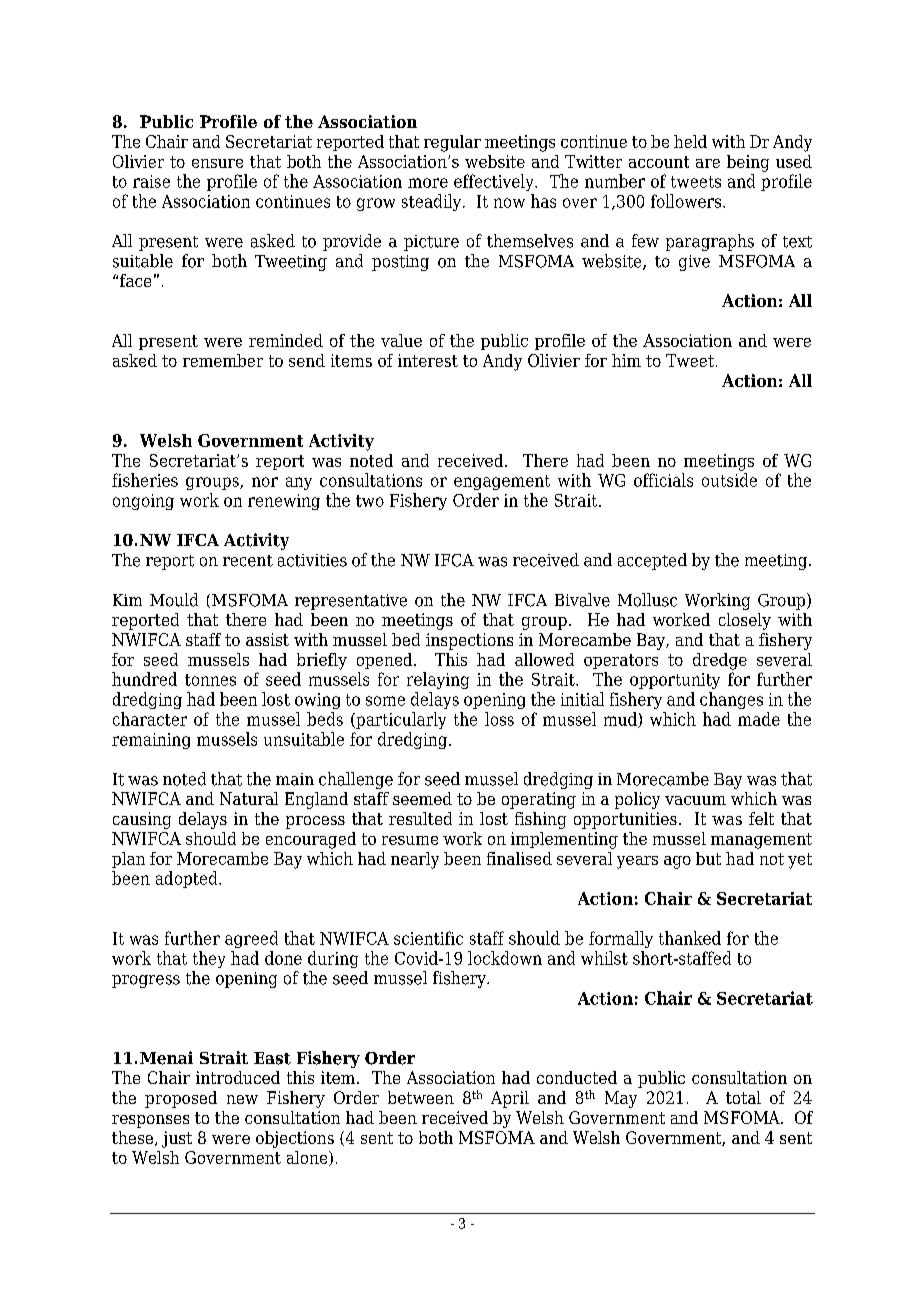 Image resolution: width=924 pixels, height=1308 pixels. Describe the element at coordinates (217, 163) in the image. I see `ensure` at that location.
